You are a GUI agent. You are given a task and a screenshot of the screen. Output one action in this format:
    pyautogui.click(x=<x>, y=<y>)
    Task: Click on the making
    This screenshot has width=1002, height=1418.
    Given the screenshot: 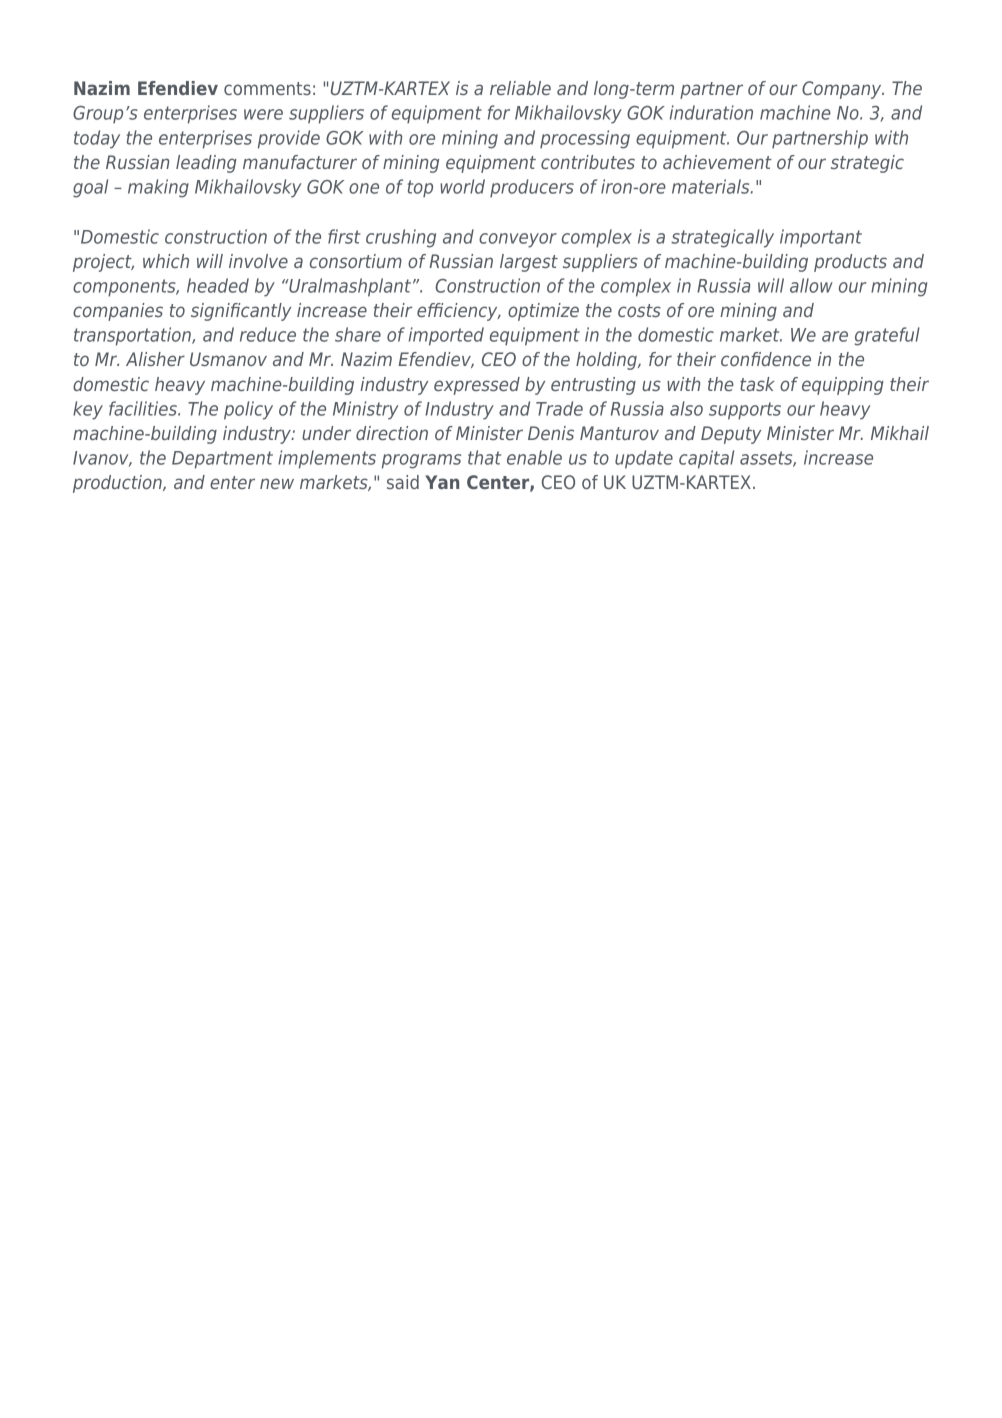 What is the action you would take?
    pyautogui.click(x=158, y=188)
